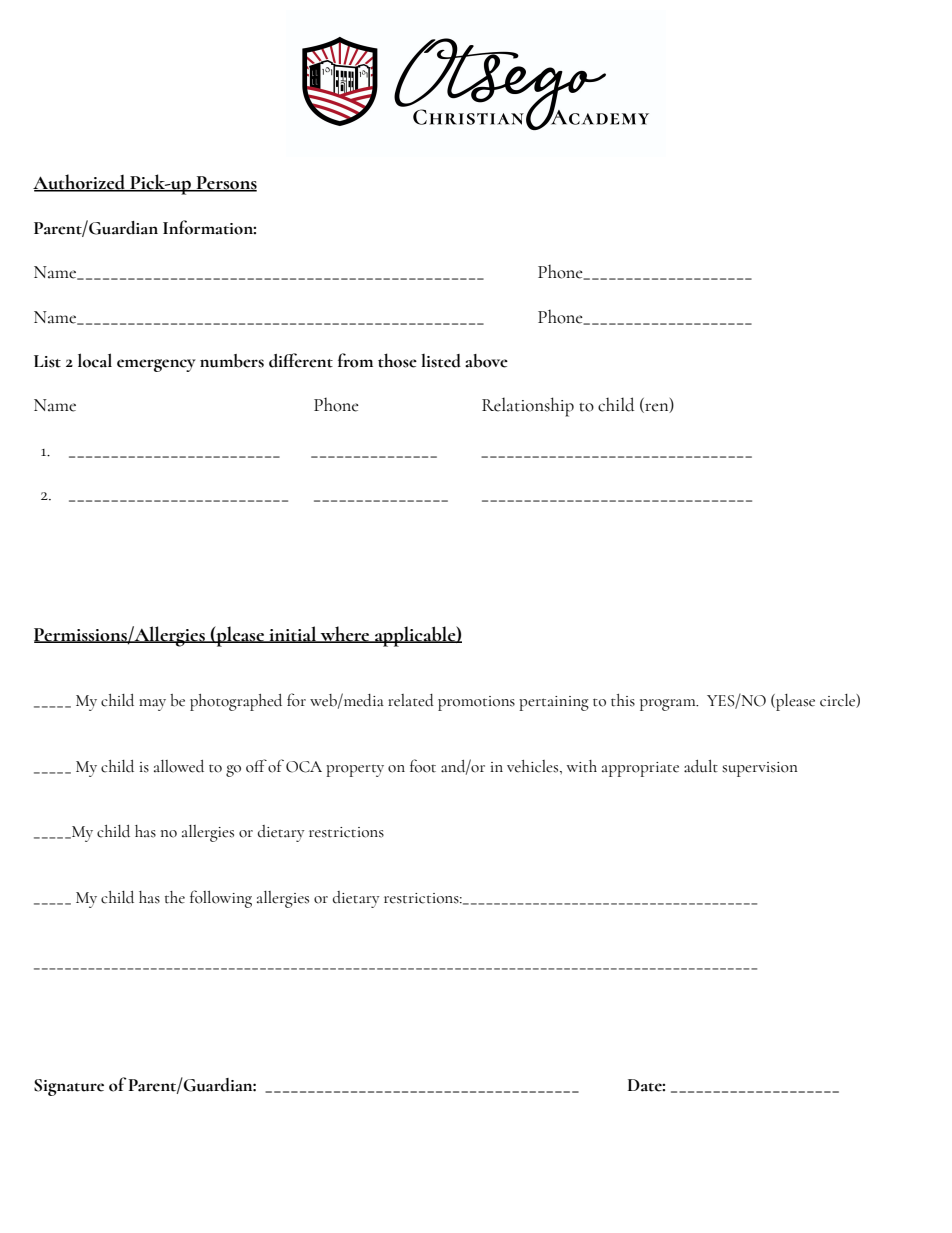 This screenshot has width=952, height=1233. I want to click on Signature, so click(69, 1087).
